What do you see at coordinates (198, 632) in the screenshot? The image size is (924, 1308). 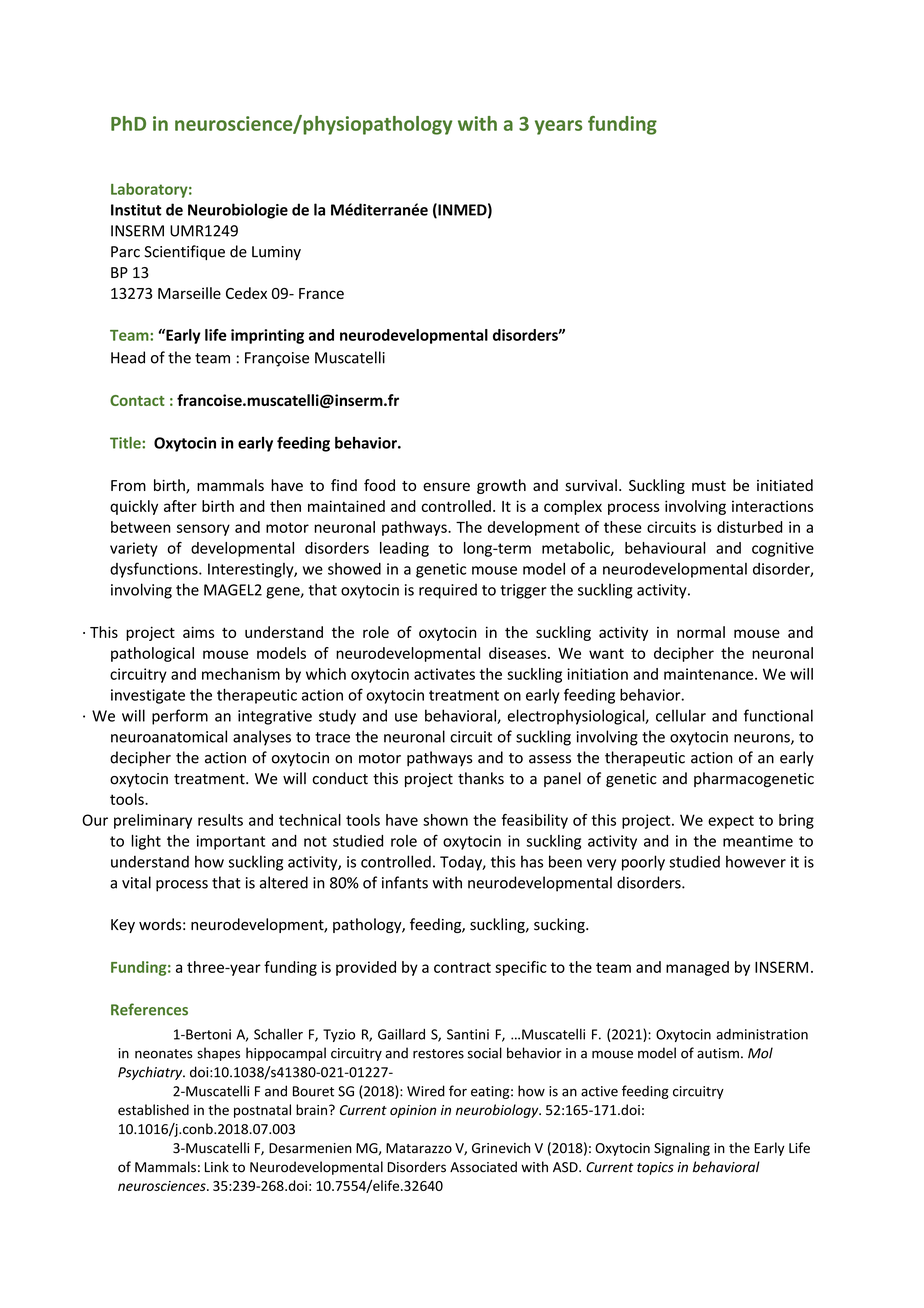 I see `aims` at bounding box center [198, 632].
